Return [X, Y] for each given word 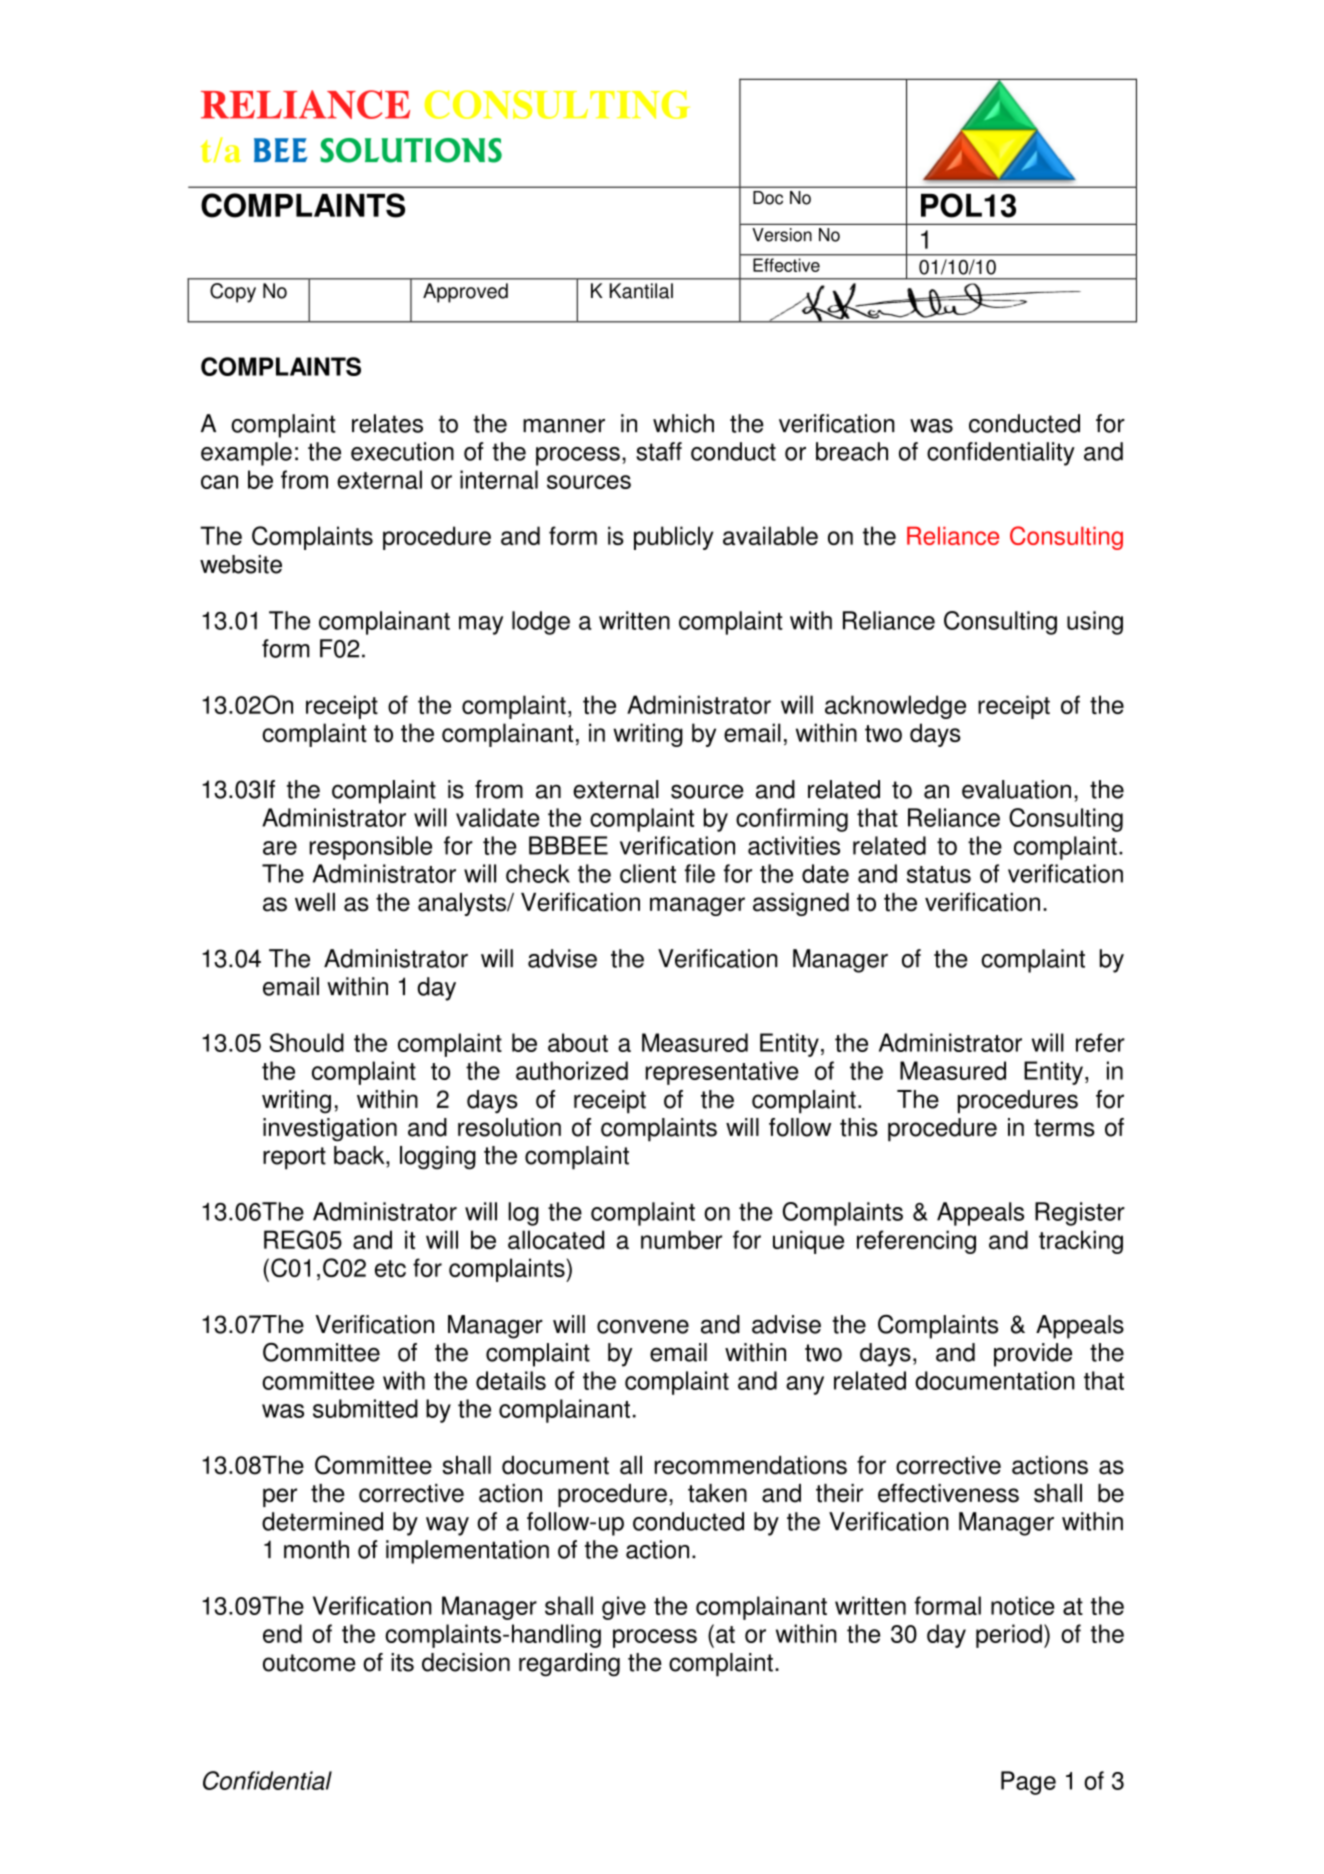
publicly [674, 538]
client [648, 873]
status [939, 874]
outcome [309, 1663]
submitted [365, 1408]
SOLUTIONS [411, 150]
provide [1033, 1355]
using [1095, 623]
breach [852, 451]
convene [643, 1326]
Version [782, 235]
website [241, 564]
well [315, 902]
